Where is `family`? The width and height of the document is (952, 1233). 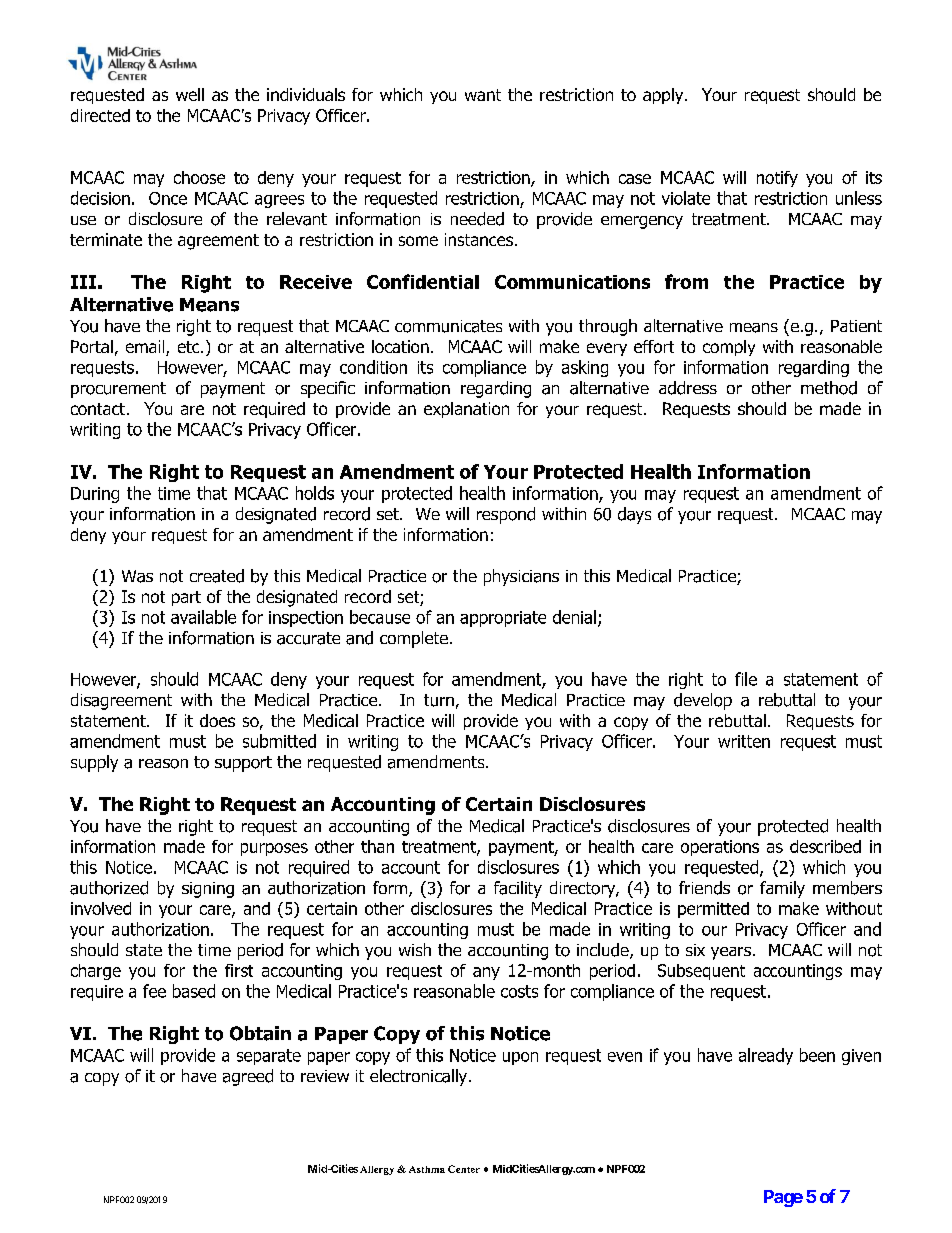
family is located at coordinates (782, 889).
